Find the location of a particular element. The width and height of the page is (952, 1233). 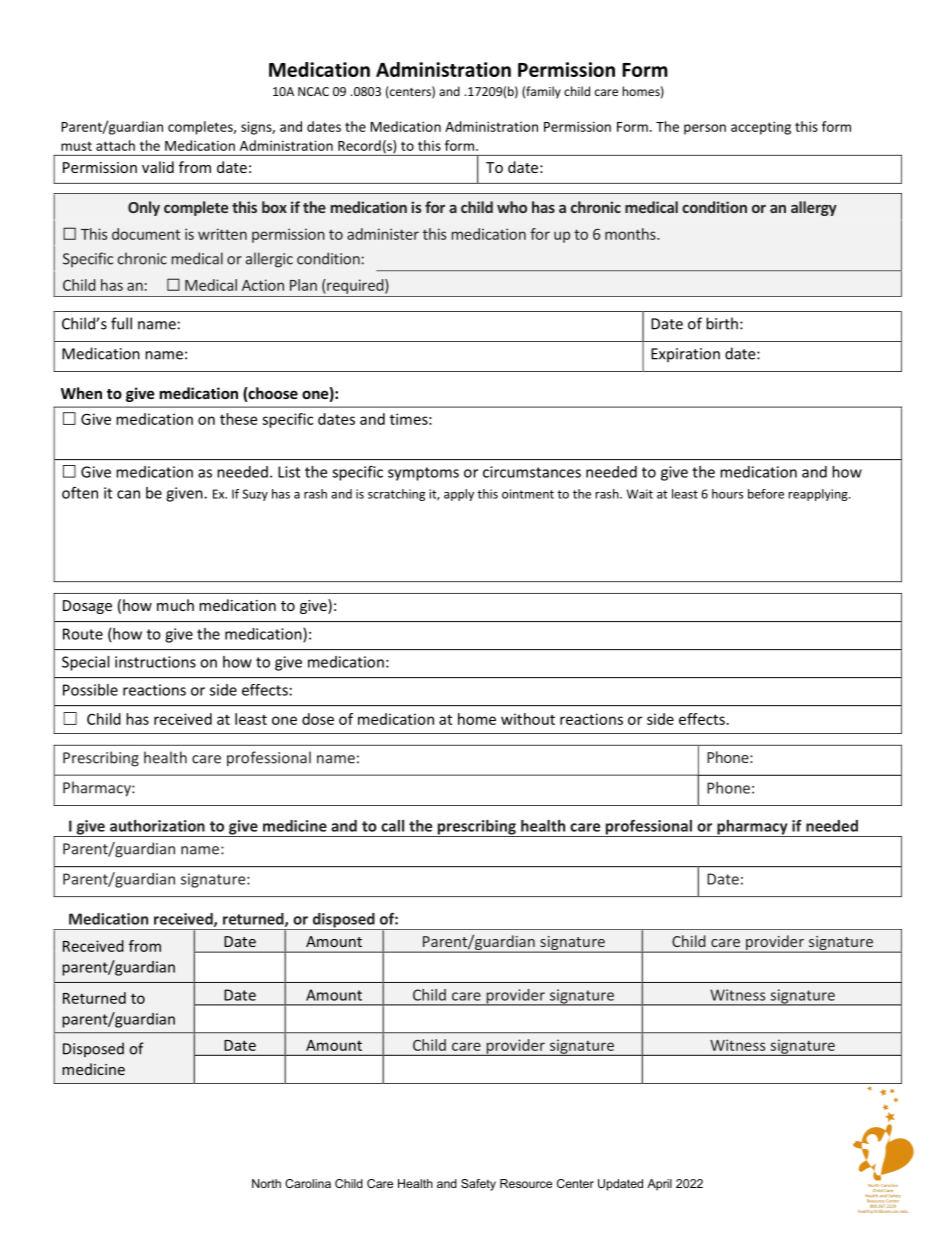

who is located at coordinates (512, 207).
